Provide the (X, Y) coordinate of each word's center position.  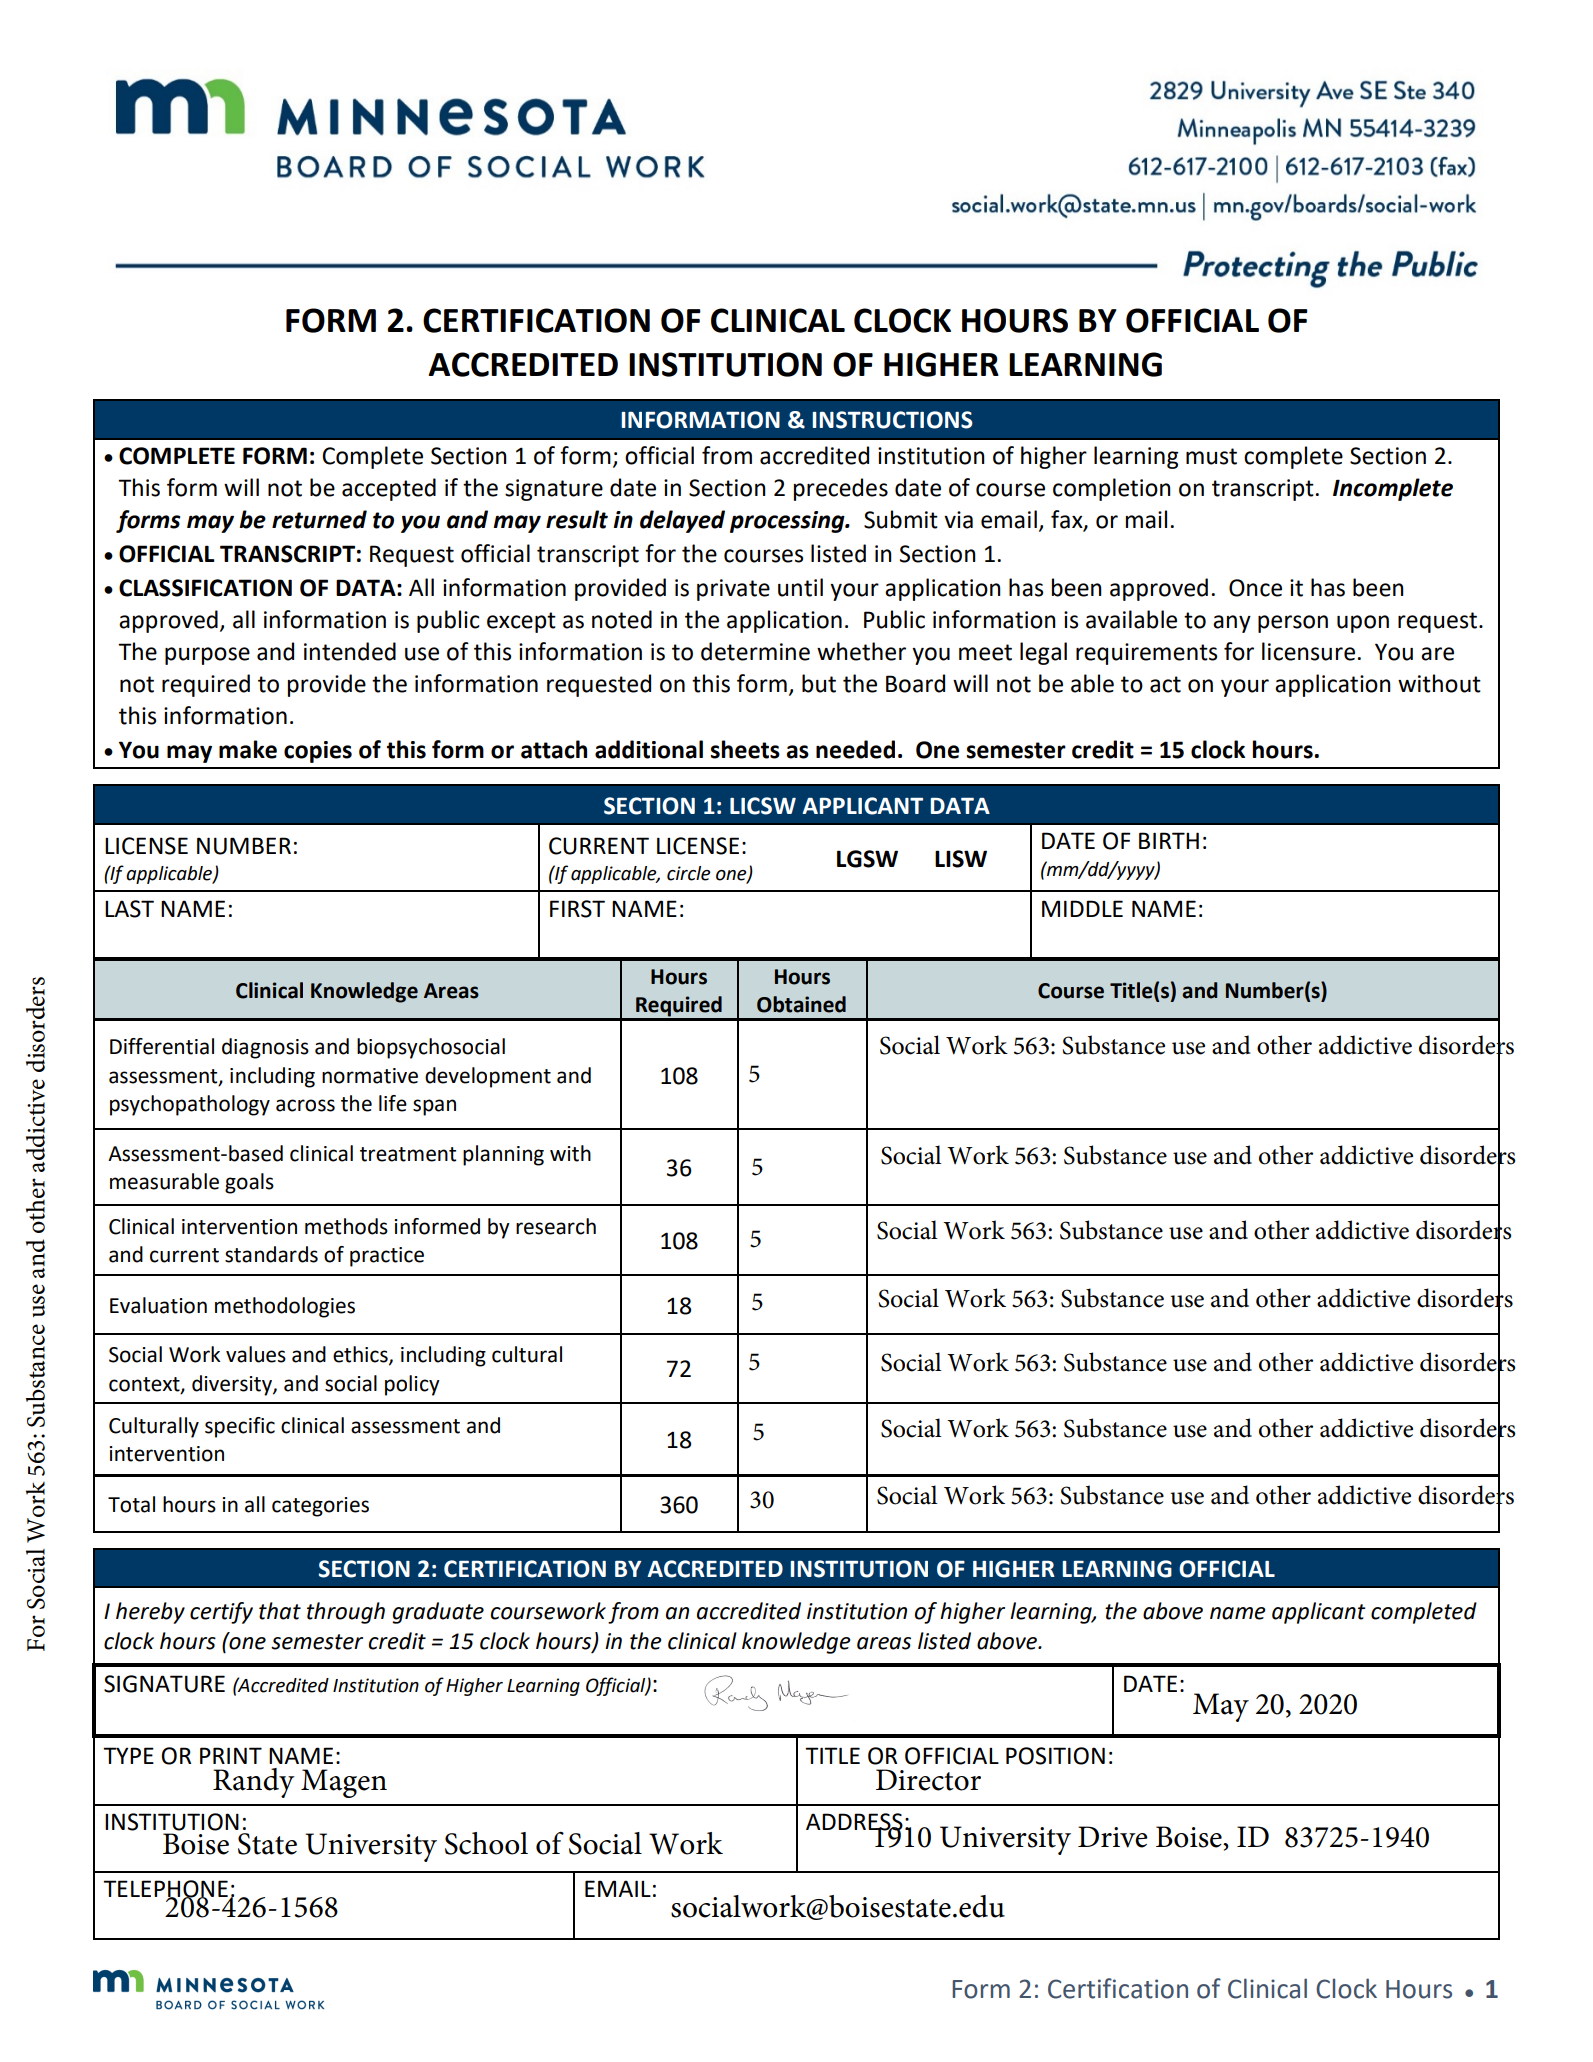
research (556, 1226)
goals (249, 1183)
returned (319, 519)
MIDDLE (1082, 908)
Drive (1113, 1837)
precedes (841, 489)
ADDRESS (854, 1823)
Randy (254, 1783)
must (1211, 456)
